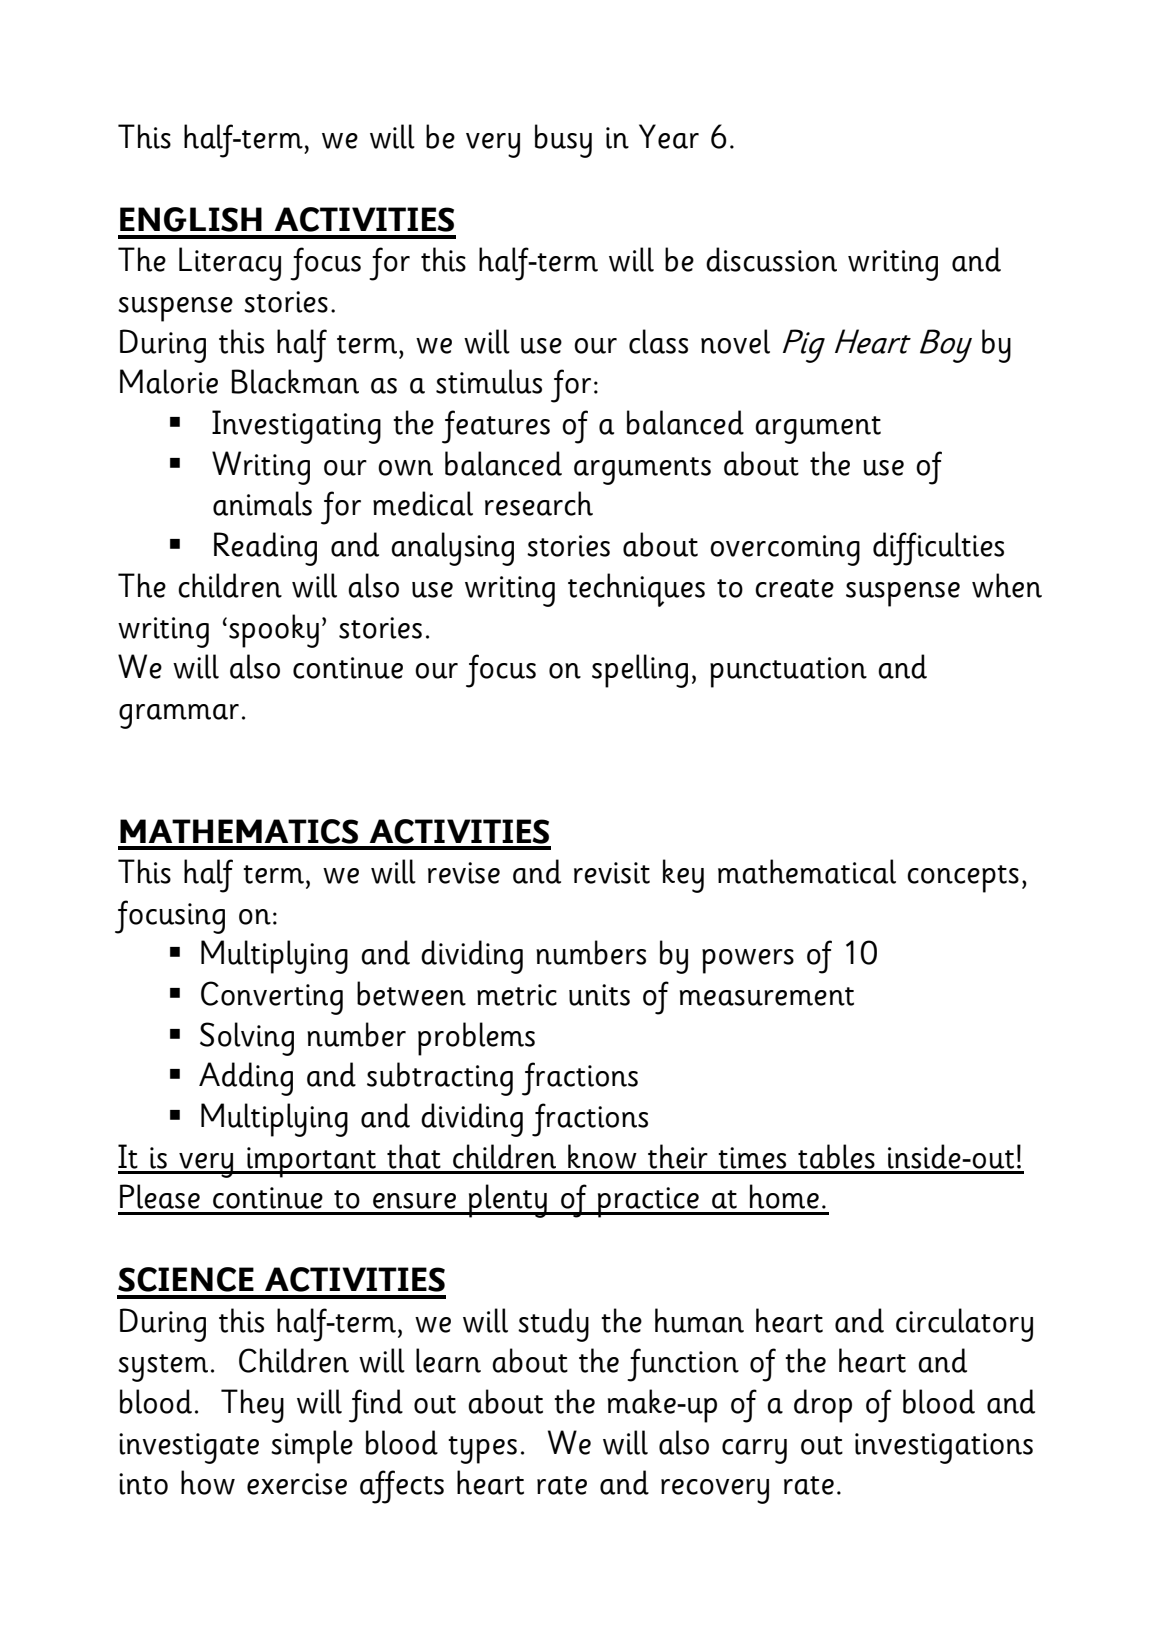 Image resolution: width=1164 pixels, height=1646 pixels. Describe the element at coordinates (247, 1039) in the screenshot. I see `Solving` at that location.
